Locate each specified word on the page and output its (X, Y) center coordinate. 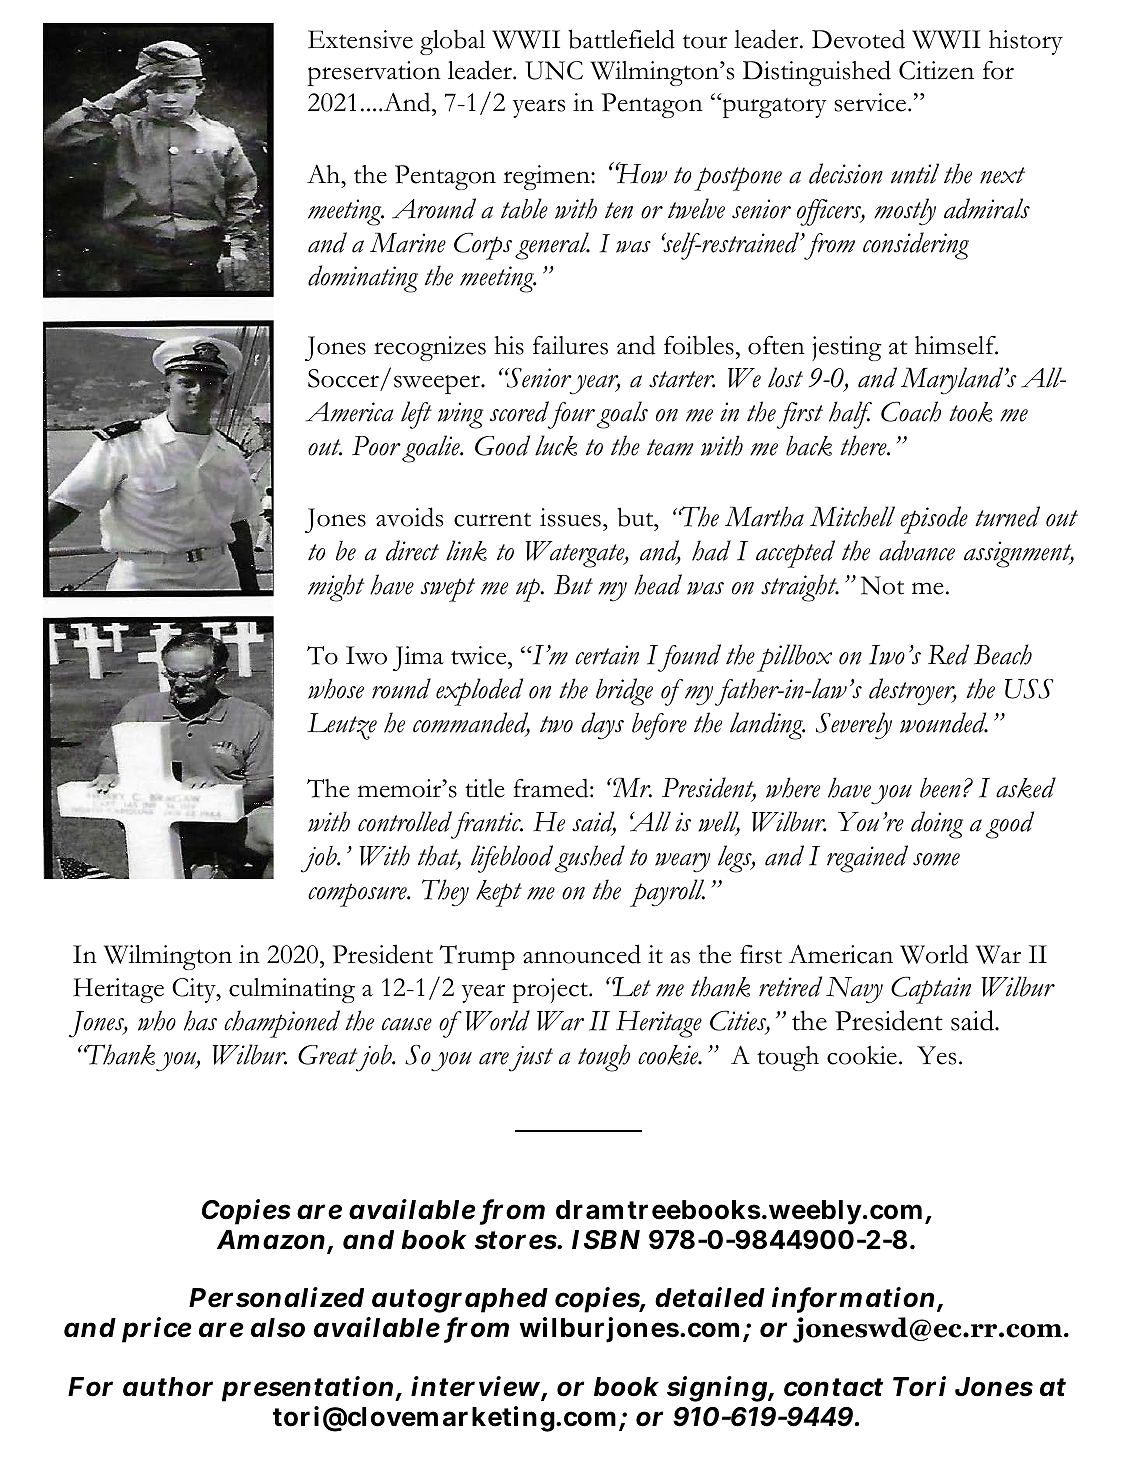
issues (570, 517)
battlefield (621, 39)
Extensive (360, 39)
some (936, 859)
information (855, 1299)
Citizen (936, 70)
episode (934, 520)
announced (582, 954)
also (278, 1328)
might (336, 588)
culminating (292, 990)
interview (475, 1387)
